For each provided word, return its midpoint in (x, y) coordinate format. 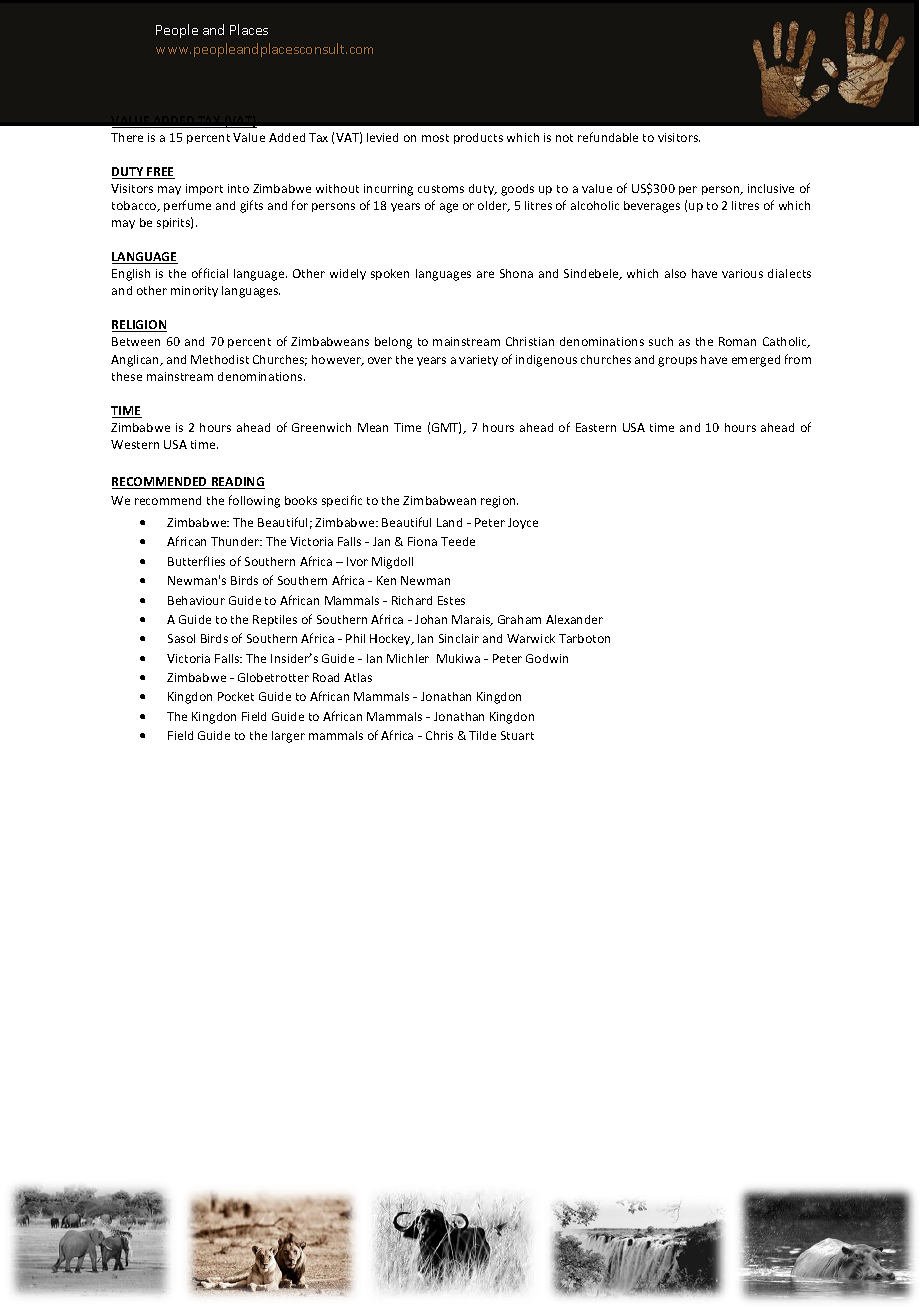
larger (288, 737)
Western (135, 444)
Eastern (596, 427)
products (478, 138)
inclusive (771, 188)
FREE (160, 173)
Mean (373, 427)
